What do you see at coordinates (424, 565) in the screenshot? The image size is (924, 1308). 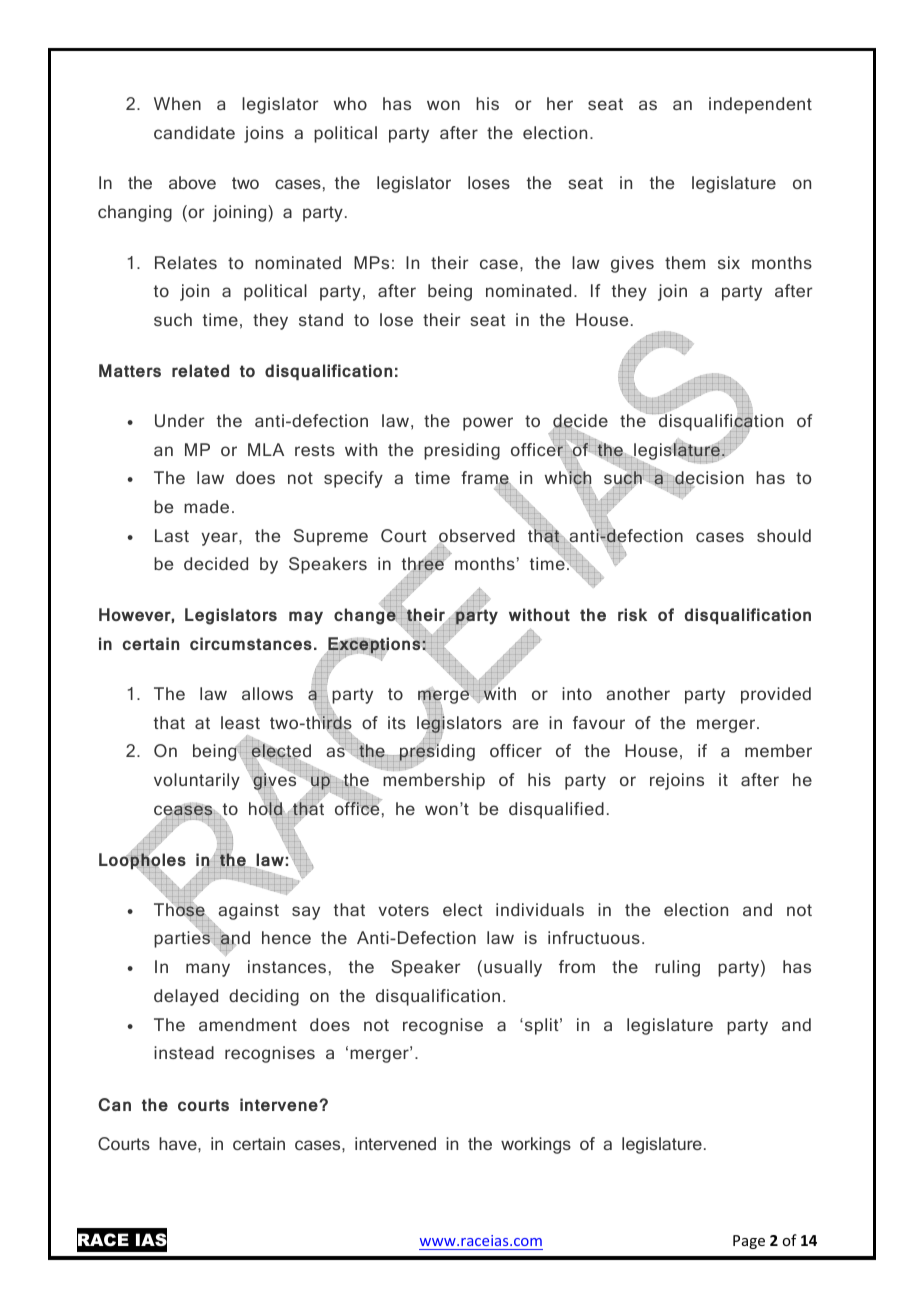 I see `three` at bounding box center [424, 565].
